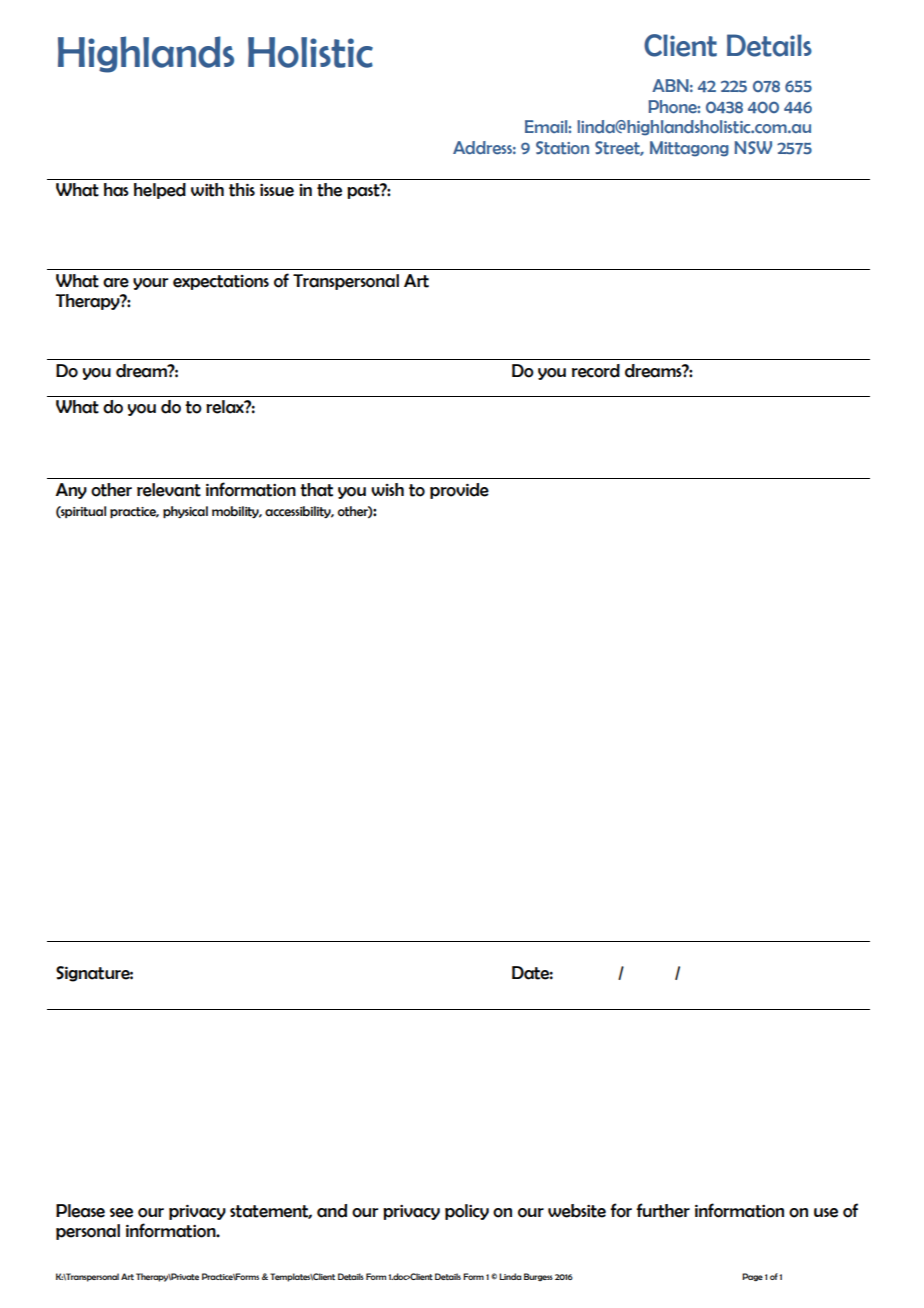  Describe the element at coordinates (80, 1211) in the page. I see `Please` at that location.
